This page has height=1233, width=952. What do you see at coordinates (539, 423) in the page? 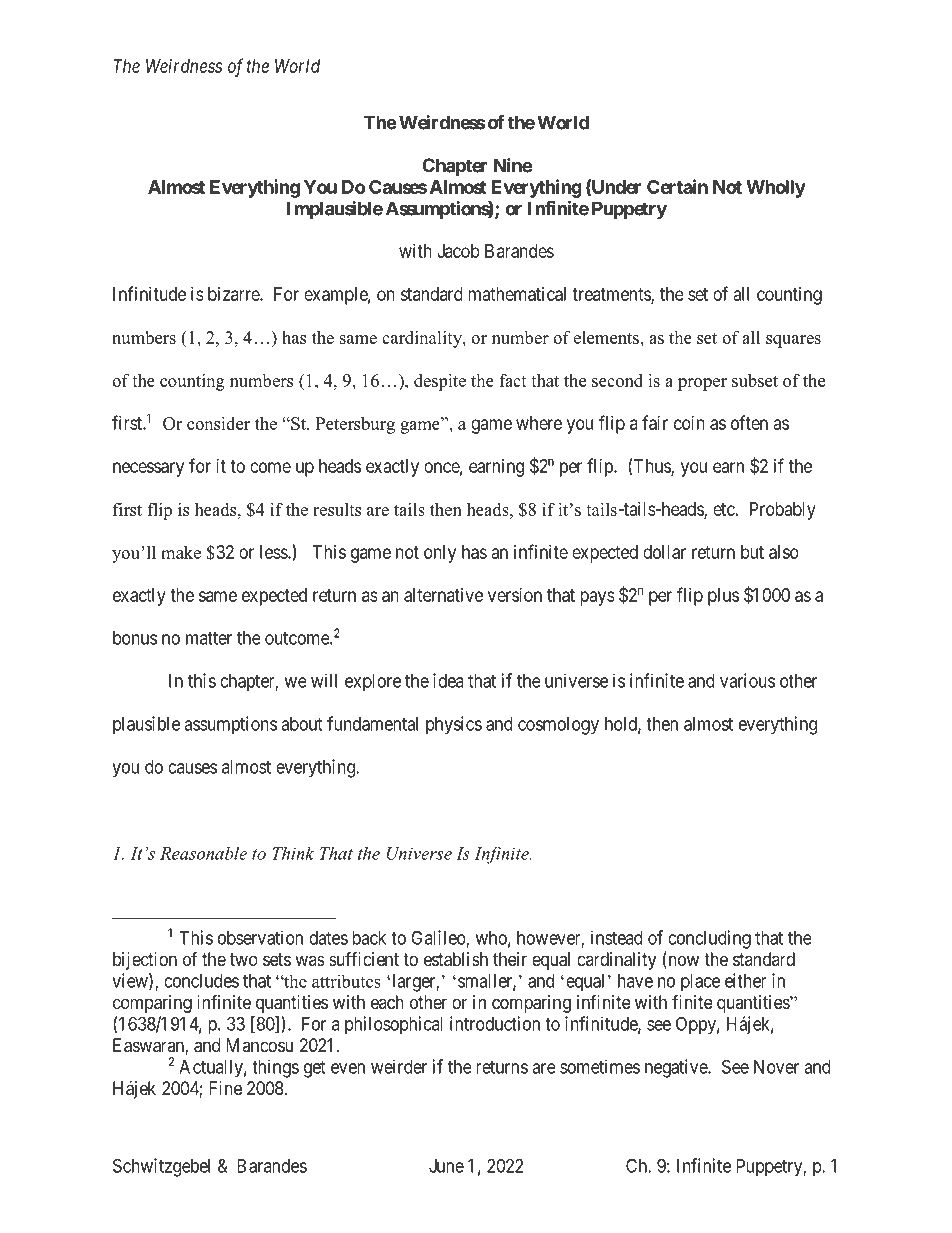
I see `where` at bounding box center [539, 423].
